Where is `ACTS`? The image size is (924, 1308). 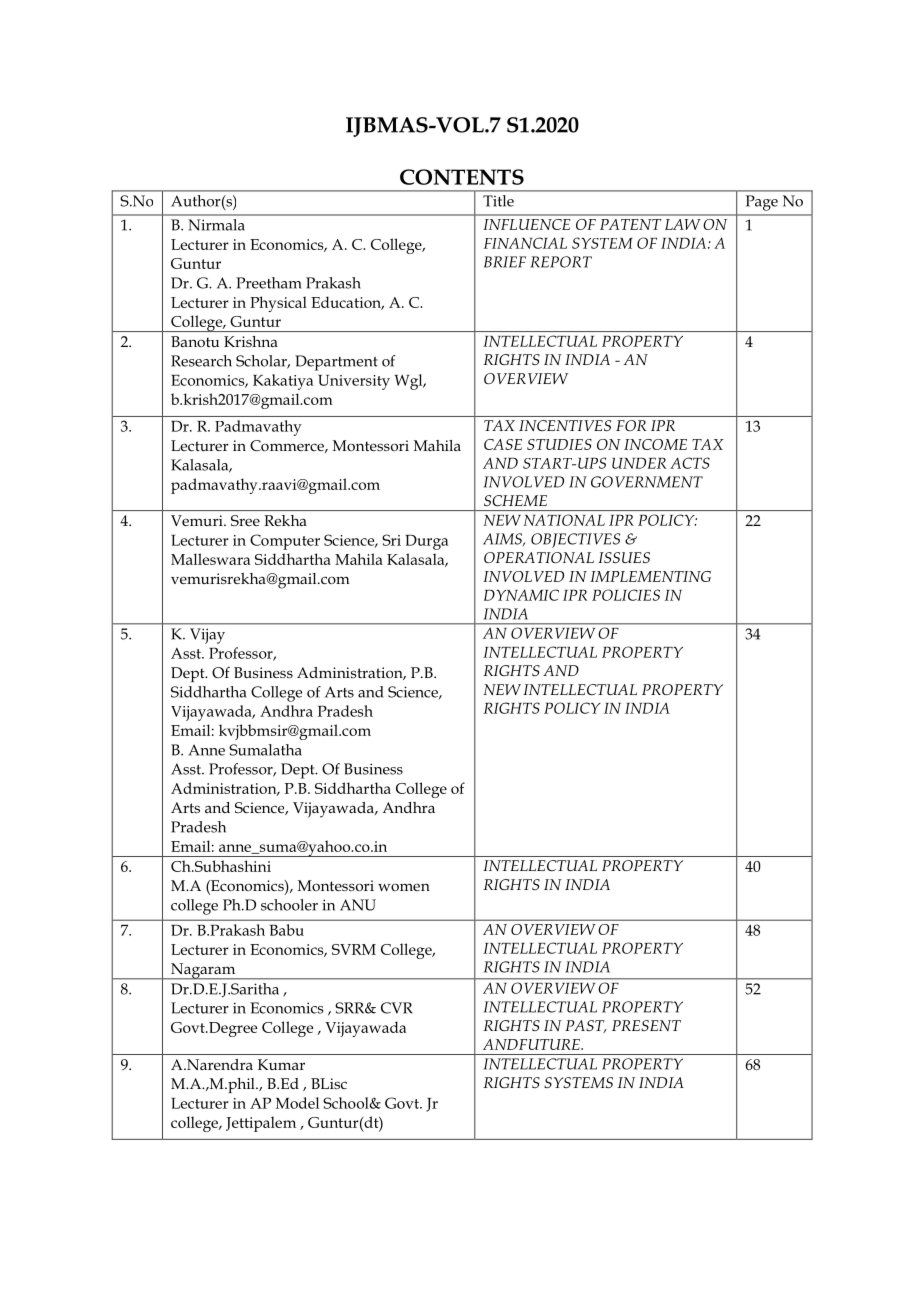
ACTS is located at coordinates (690, 463).
